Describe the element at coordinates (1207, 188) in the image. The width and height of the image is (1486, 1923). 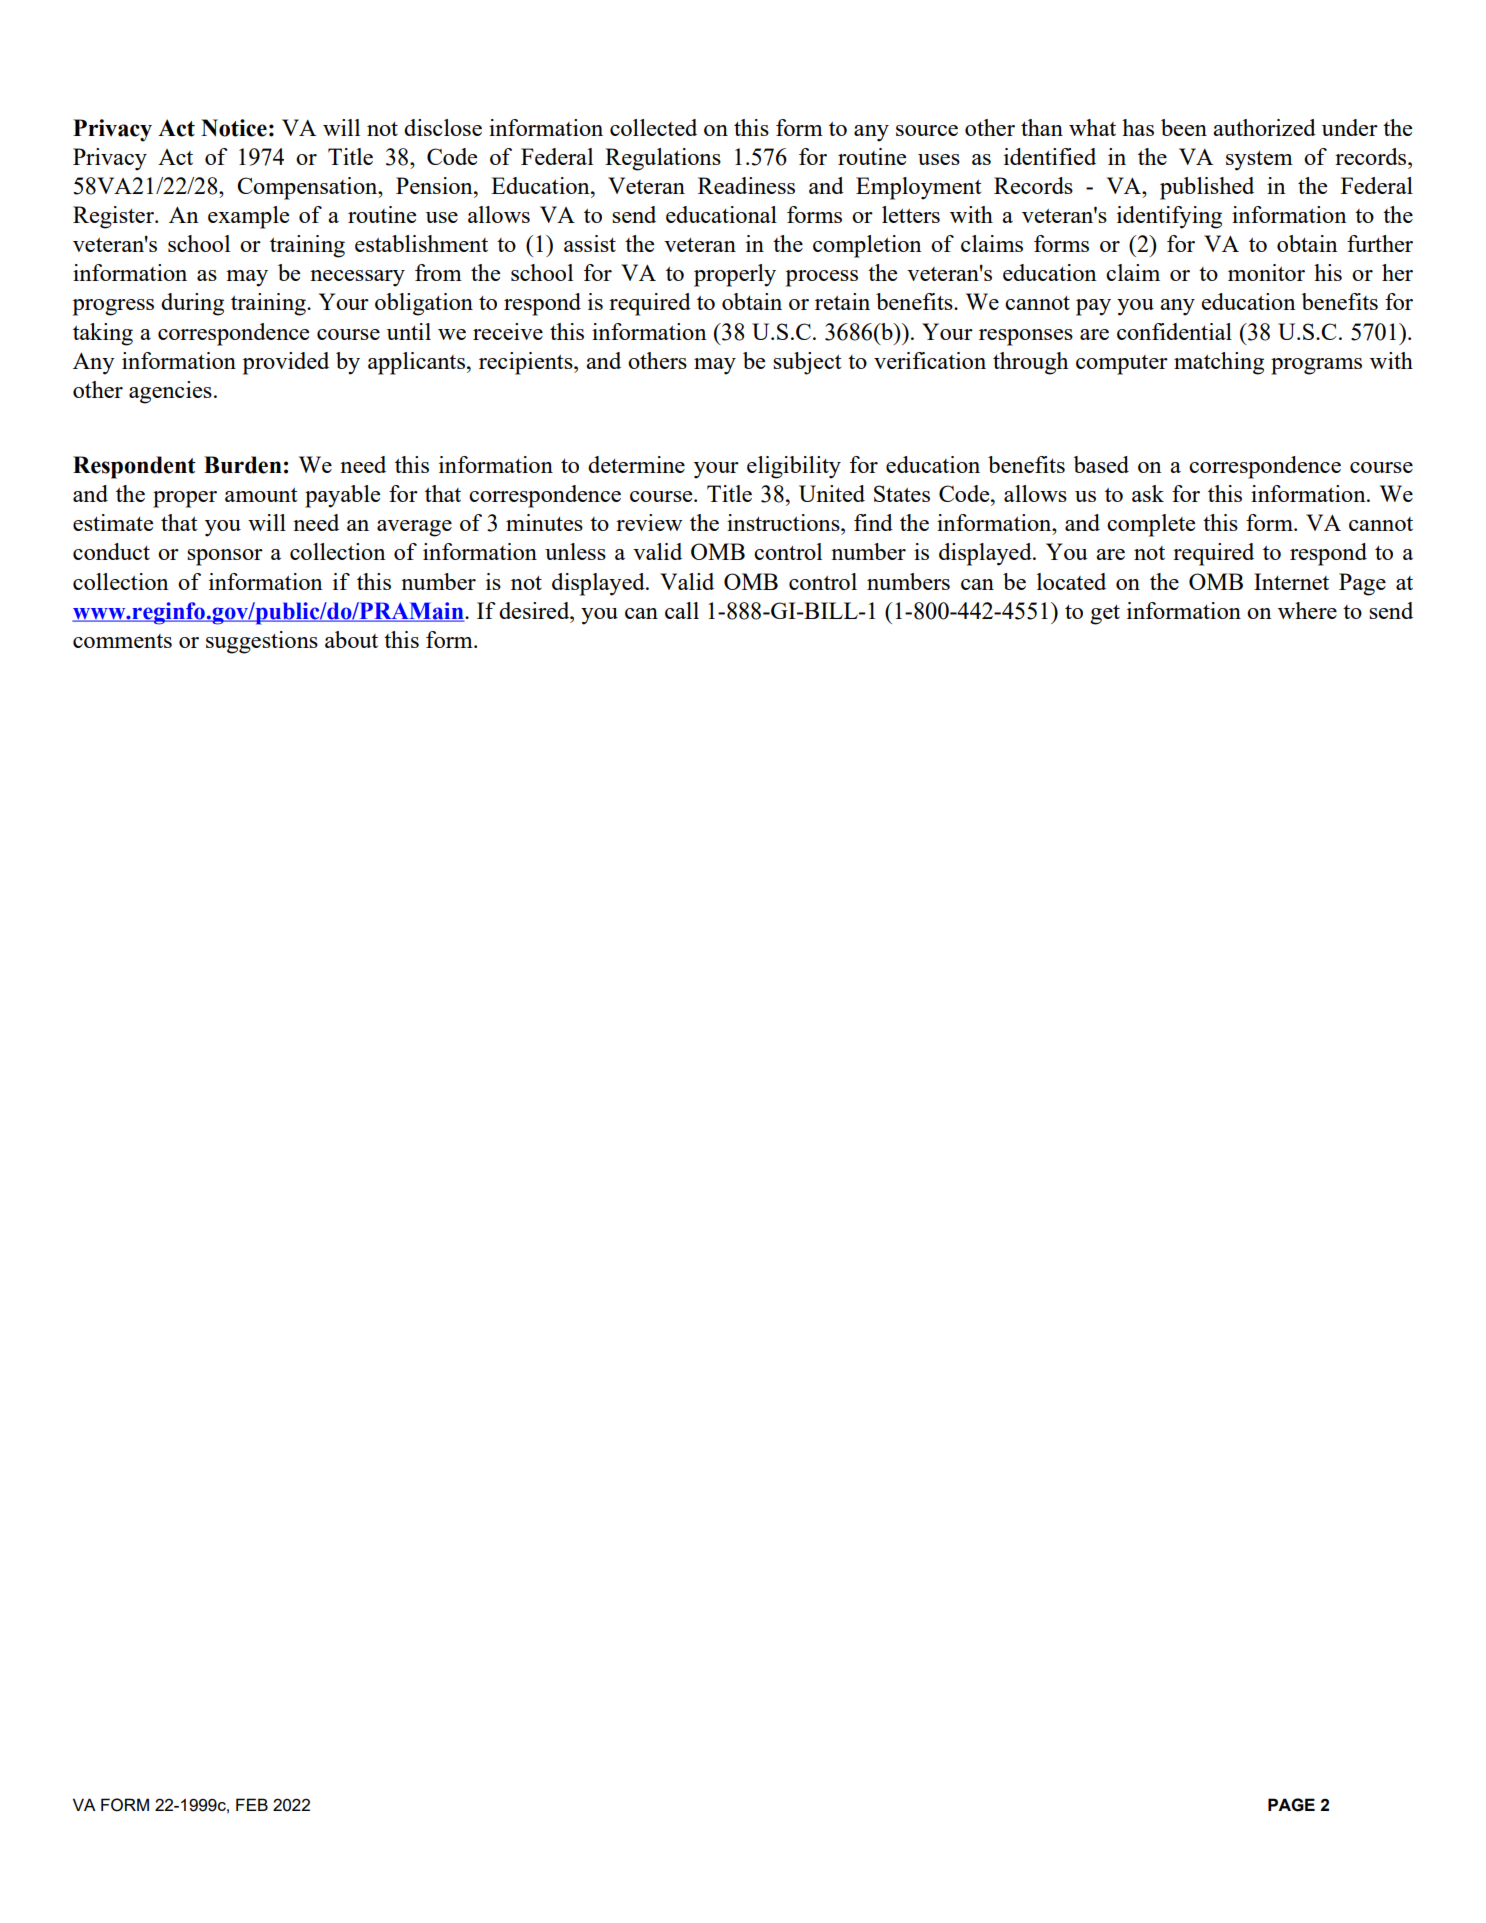
I see `published` at that location.
